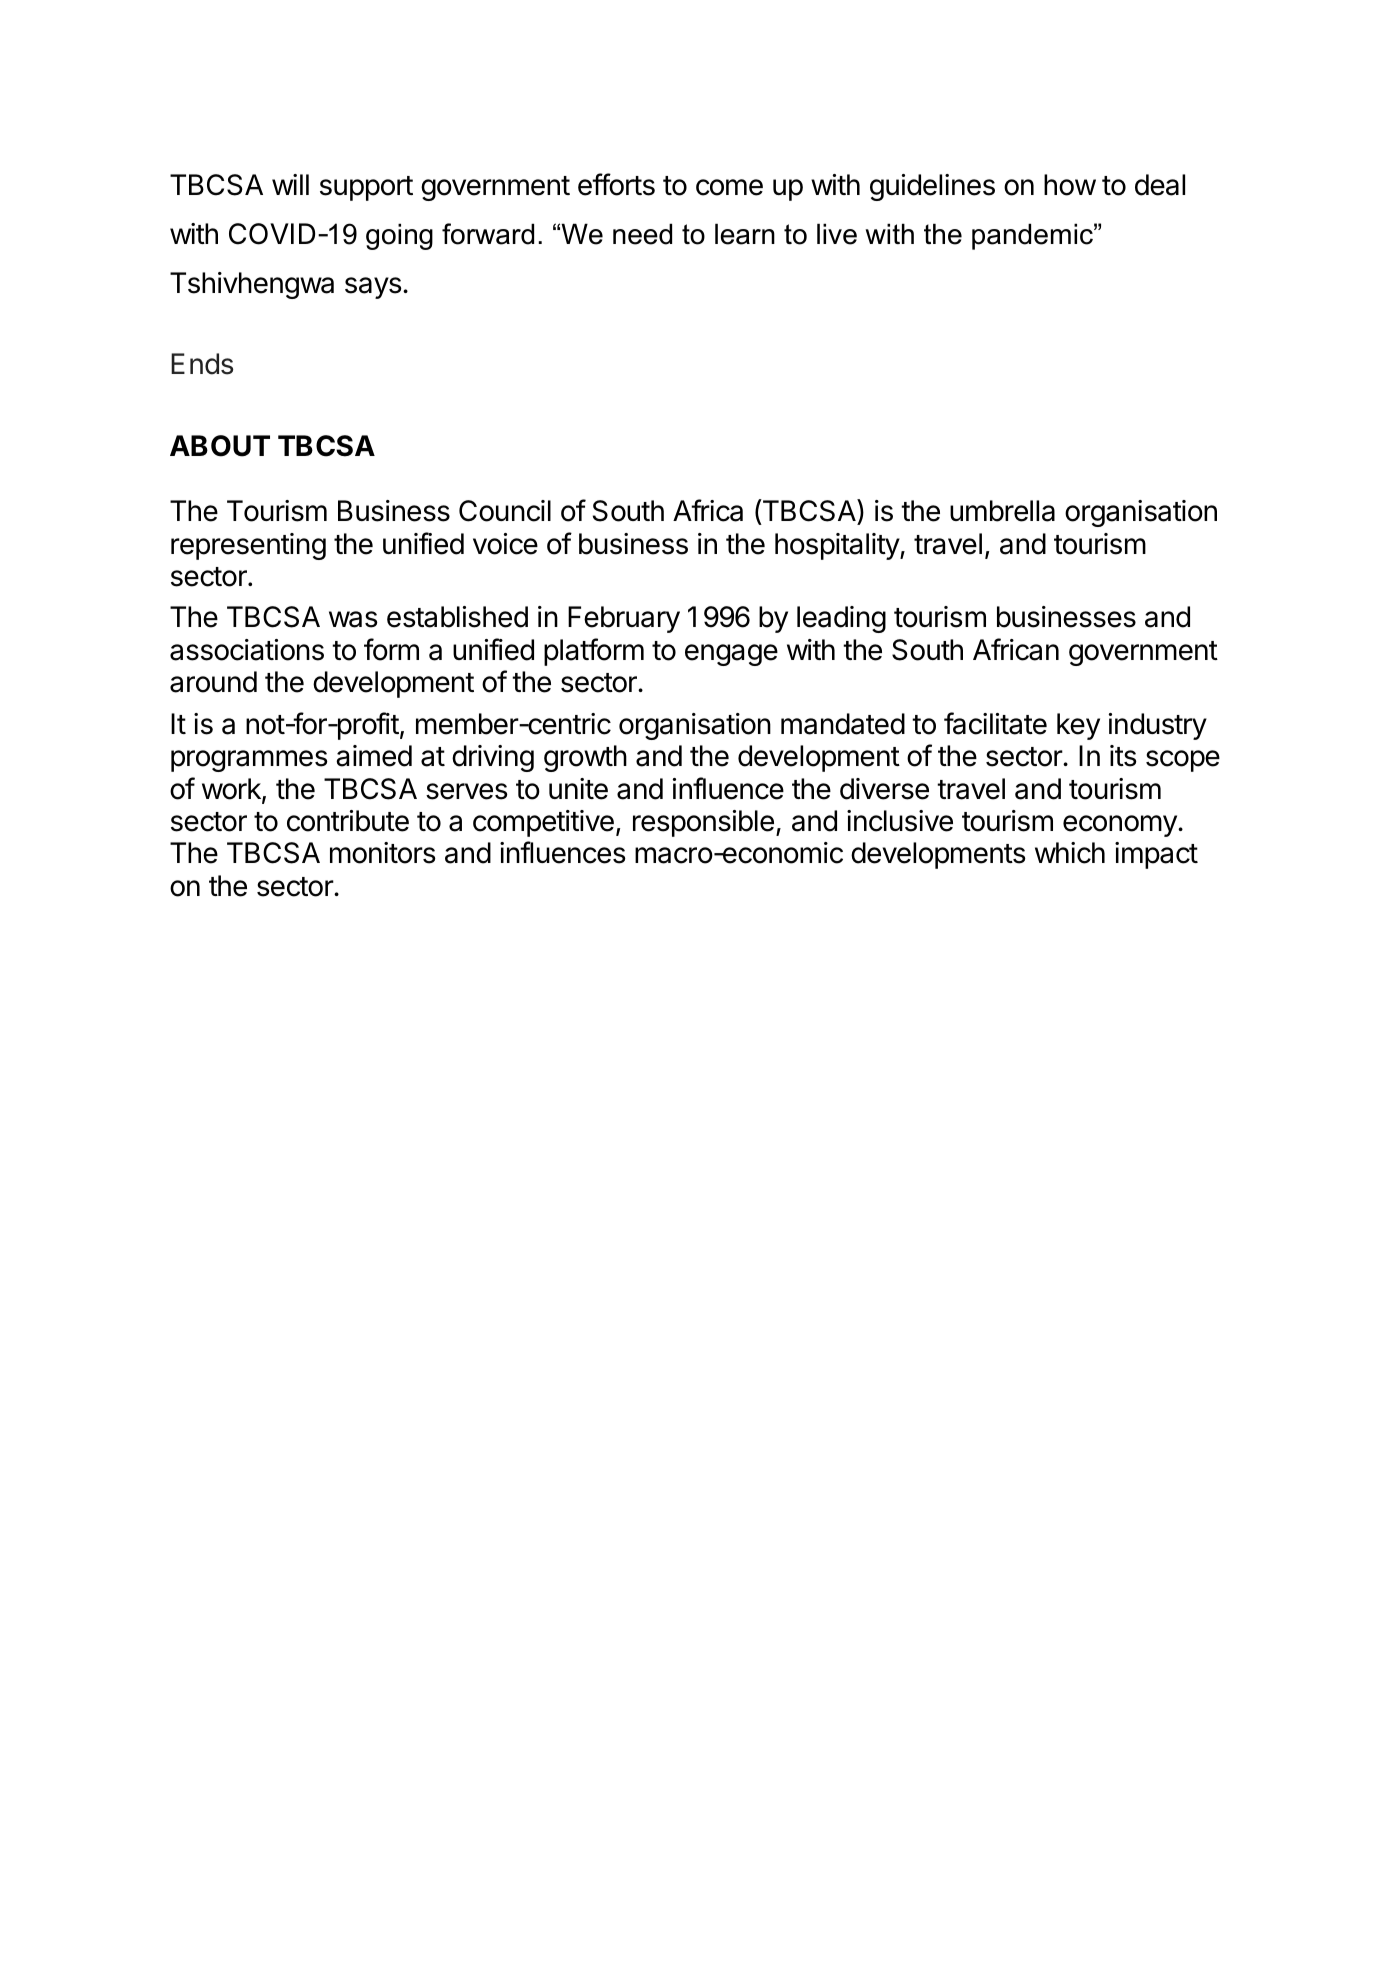 The image size is (1400, 1980). I want to click on will, so click(290, 184).
